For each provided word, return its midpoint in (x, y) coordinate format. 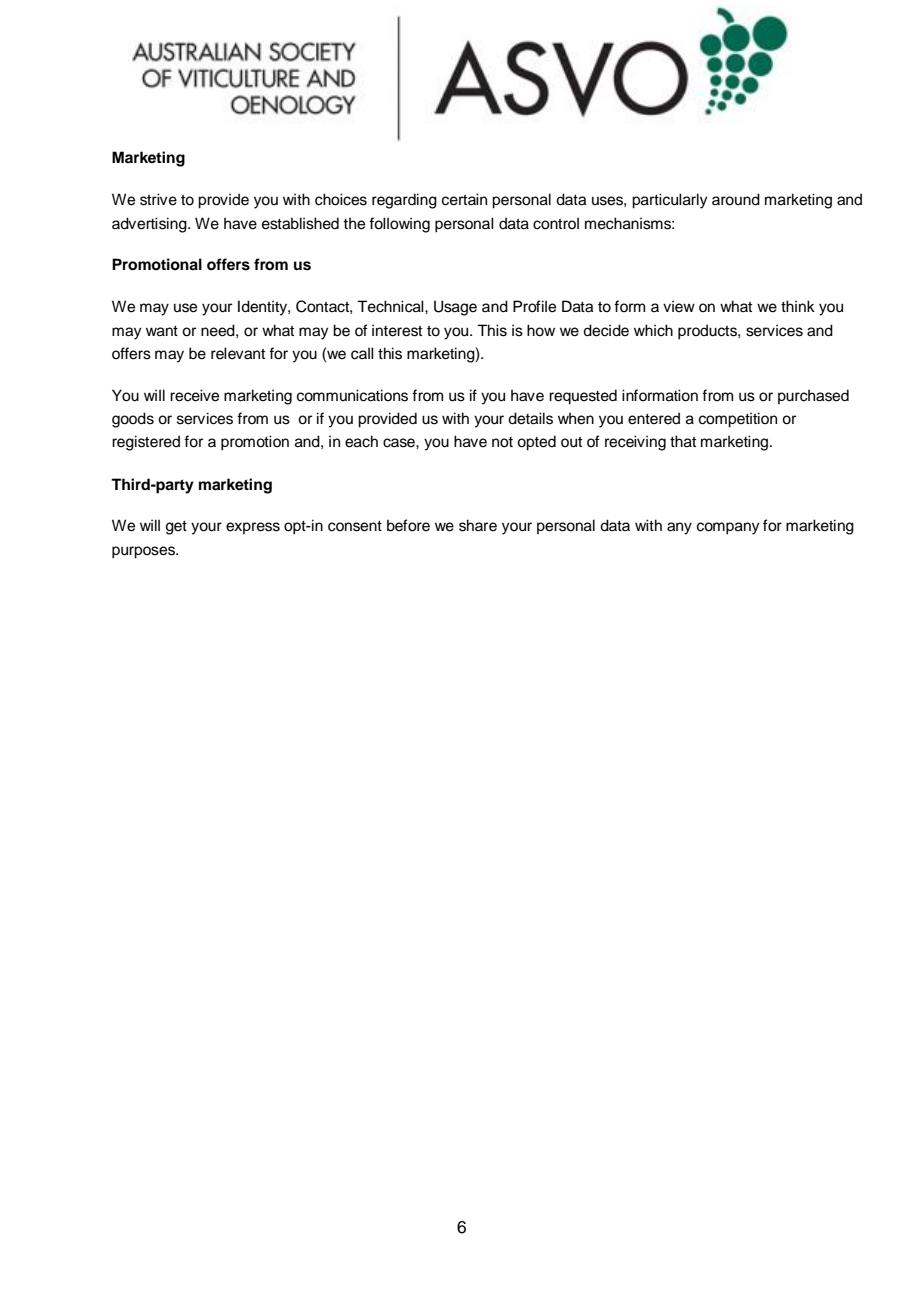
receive (194, 395)
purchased (813, 396)
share (478, 525)
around (736, 199)
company (728, 528)
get (176, 528)
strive (158, 199)
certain (464, 199)
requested (583, 397)
